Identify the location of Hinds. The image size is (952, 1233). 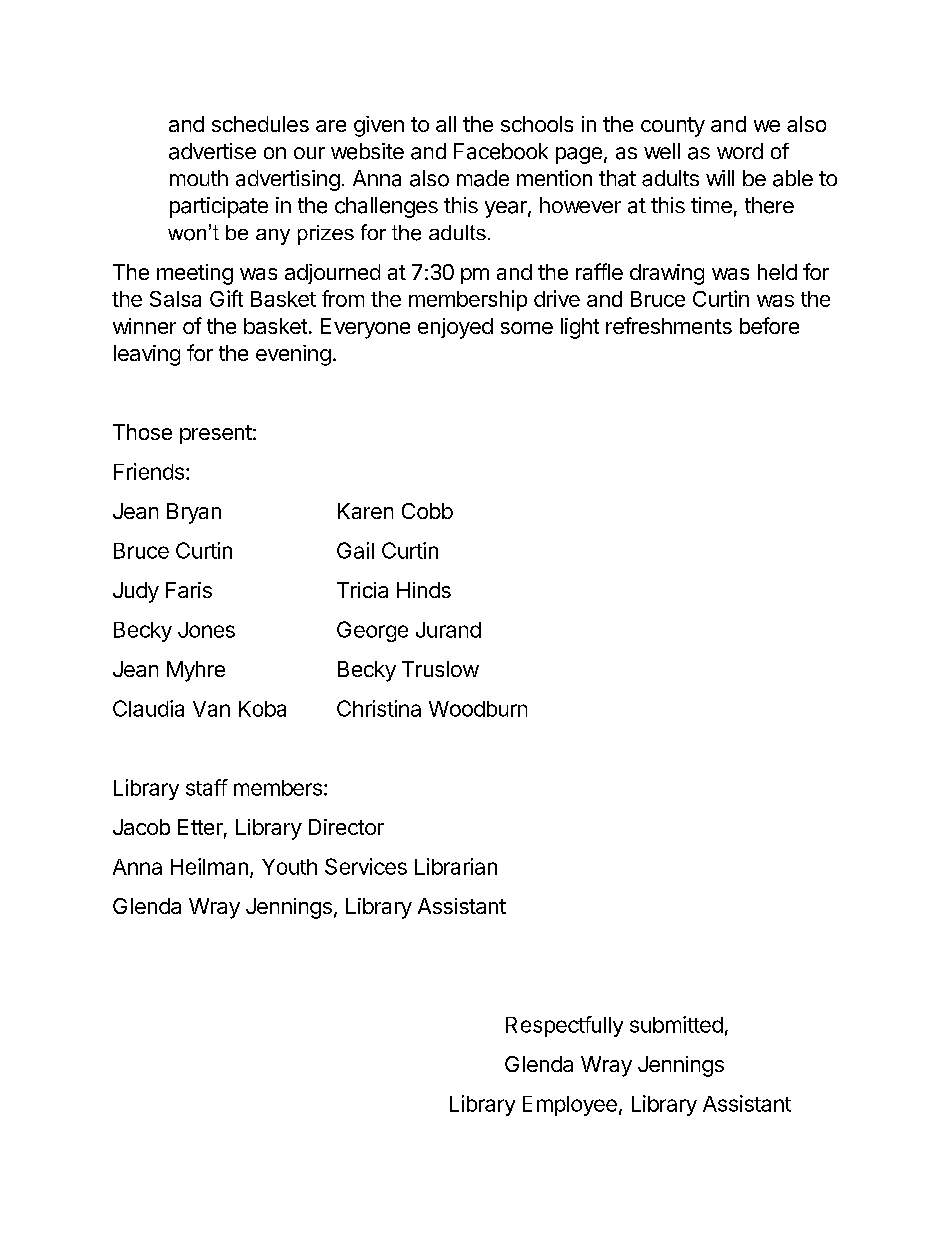
(424, 590).
